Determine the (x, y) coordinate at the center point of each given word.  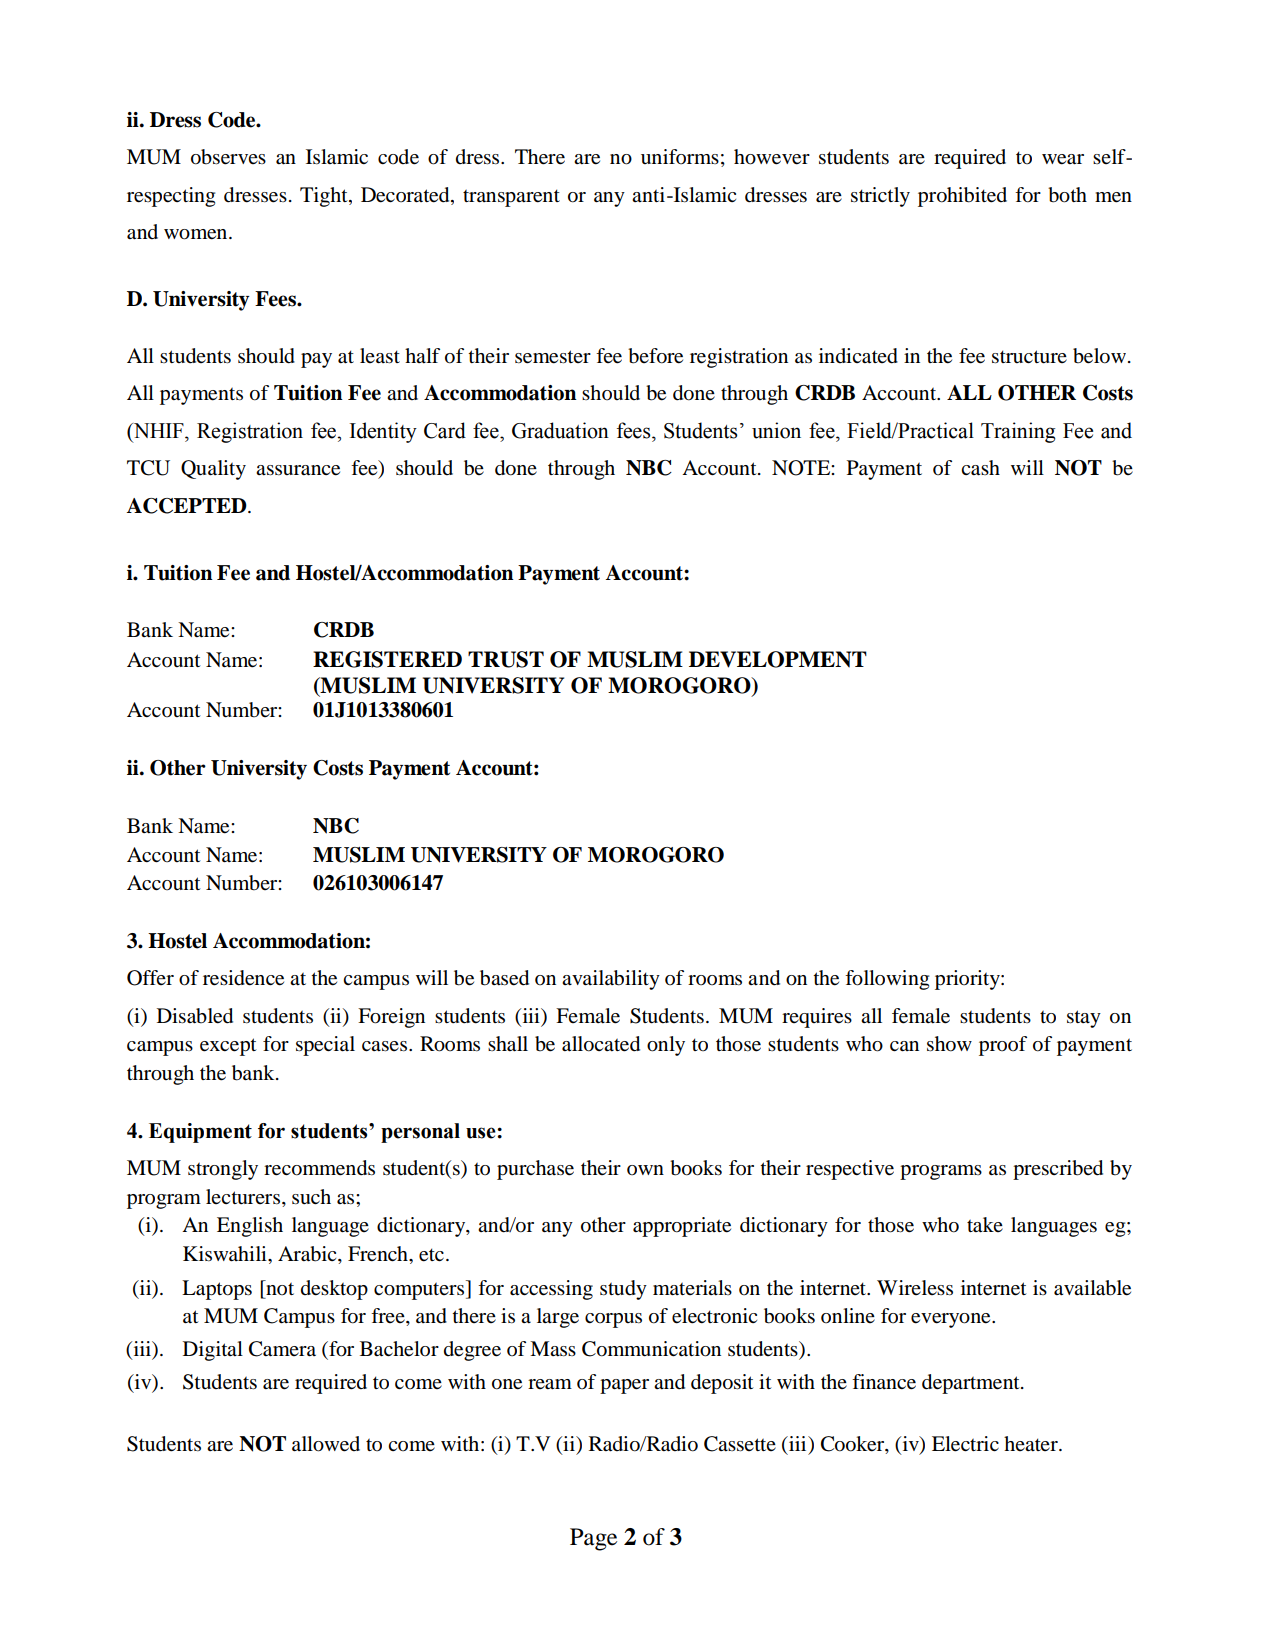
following (887, 980)
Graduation (560, 430)
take (985, 1225)
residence (243, 978)
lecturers (243, 1197)
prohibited (962, 197)
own (645, 1170)
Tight (325, 197)
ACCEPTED (188, 506)
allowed (326, 1444)
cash (980, 468)
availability (611, 980)
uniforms (680, 157)
